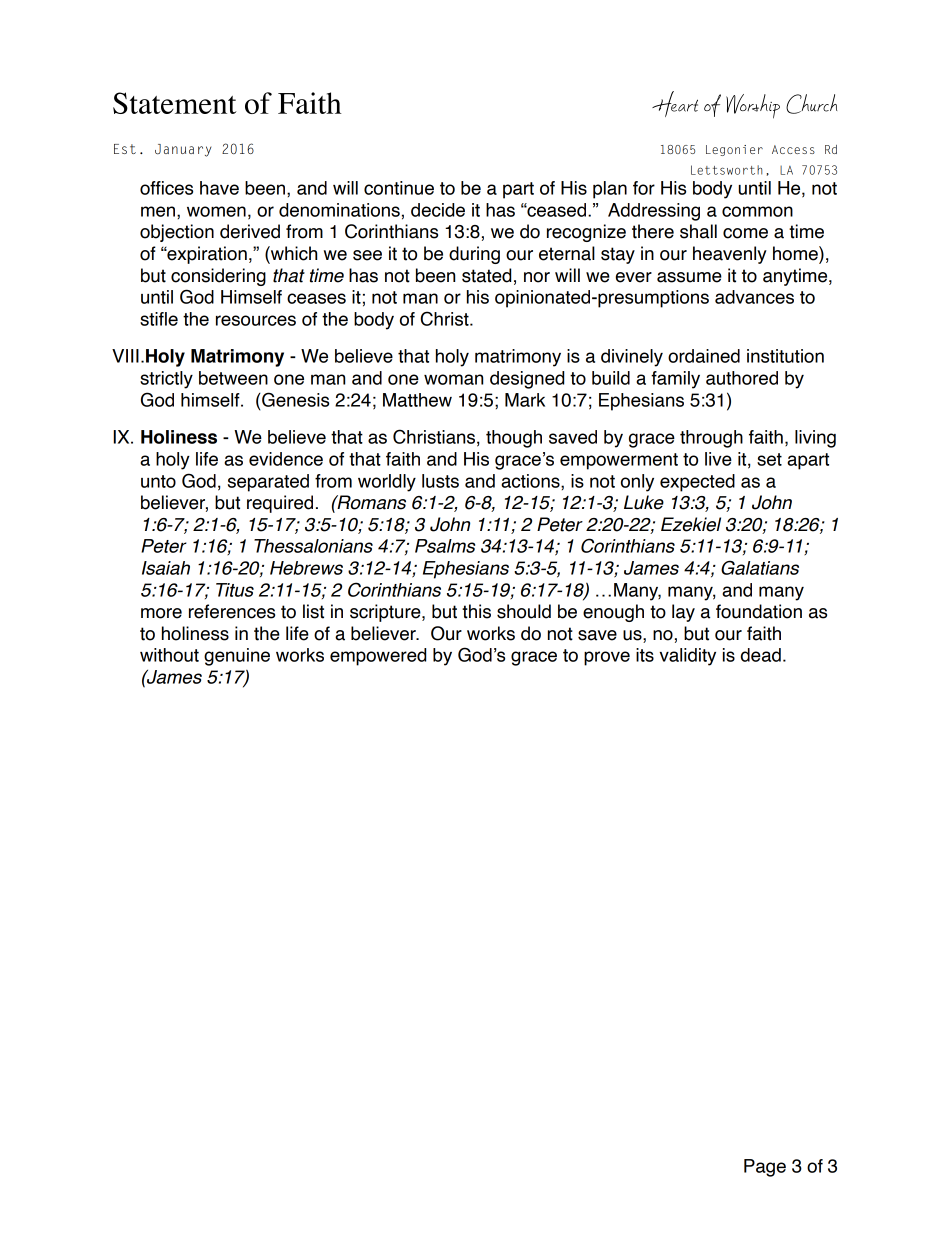  I want to click on validity, so click(687, 657).
